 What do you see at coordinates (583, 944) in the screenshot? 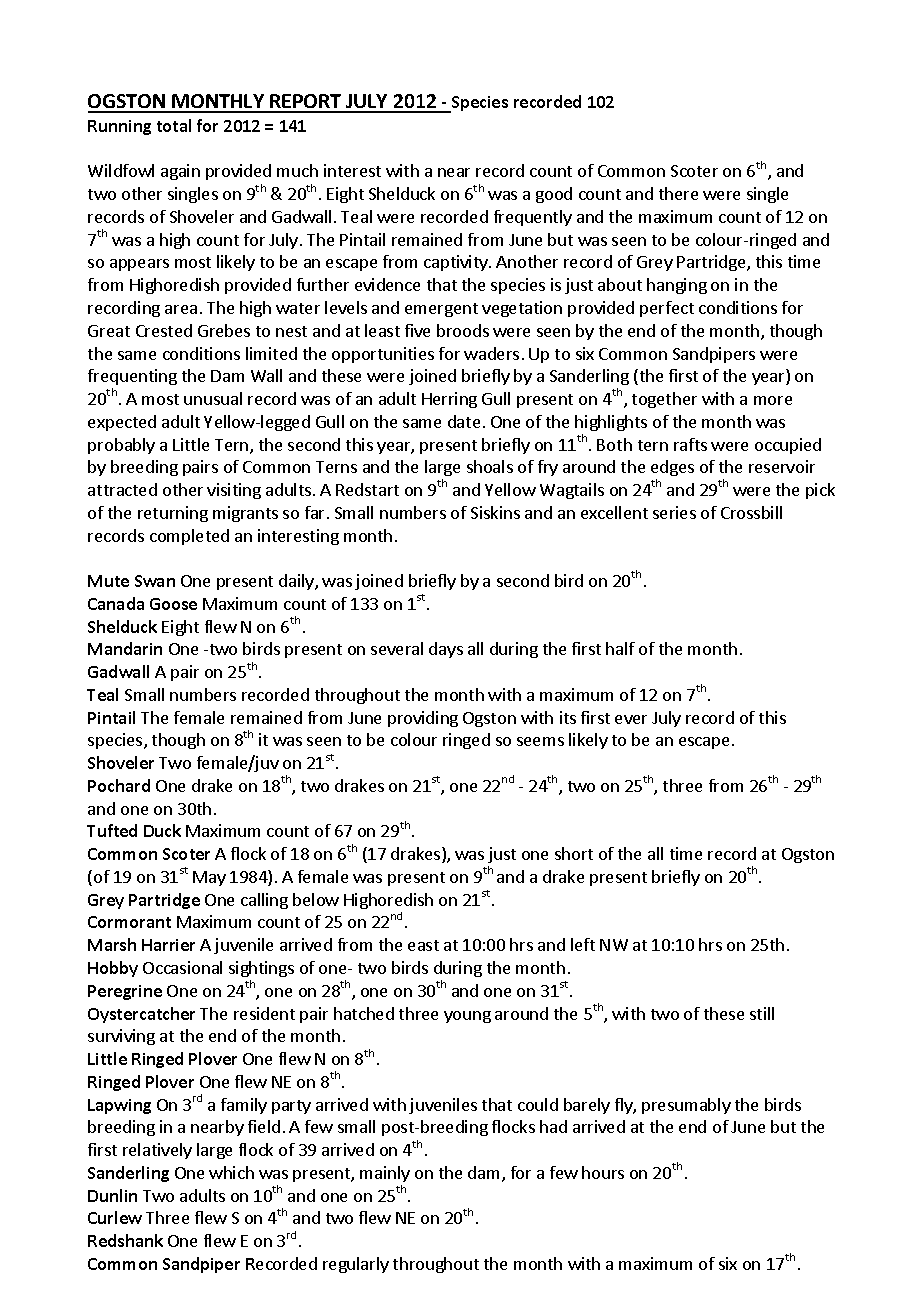
I see `left` at bounding box center [583, 944].
